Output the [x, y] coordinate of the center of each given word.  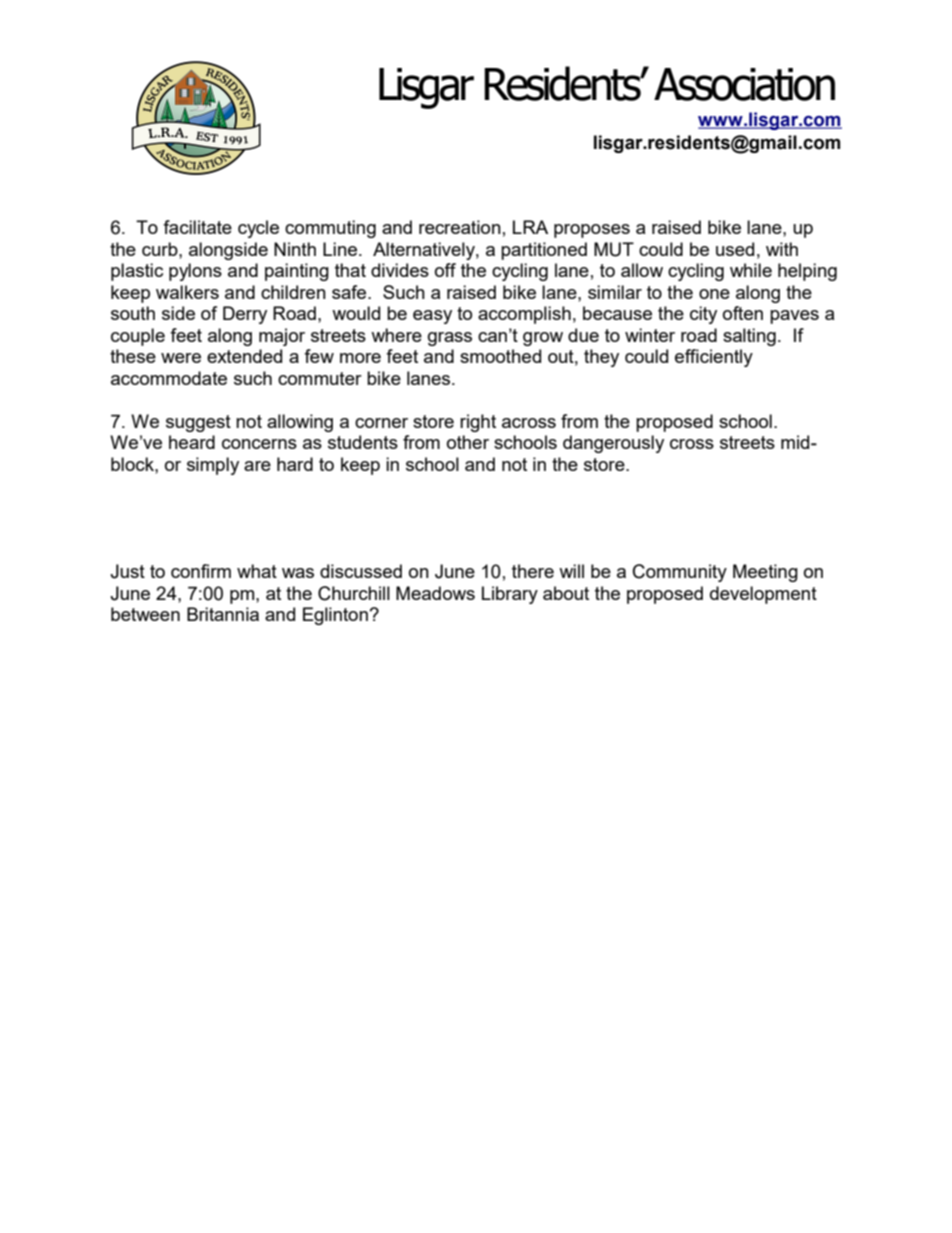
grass [450, 339]
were [181, 358]
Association [744, 84]
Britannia [223, 614]
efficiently [714, 358]
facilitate [197, 227]
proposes [592, 231]
